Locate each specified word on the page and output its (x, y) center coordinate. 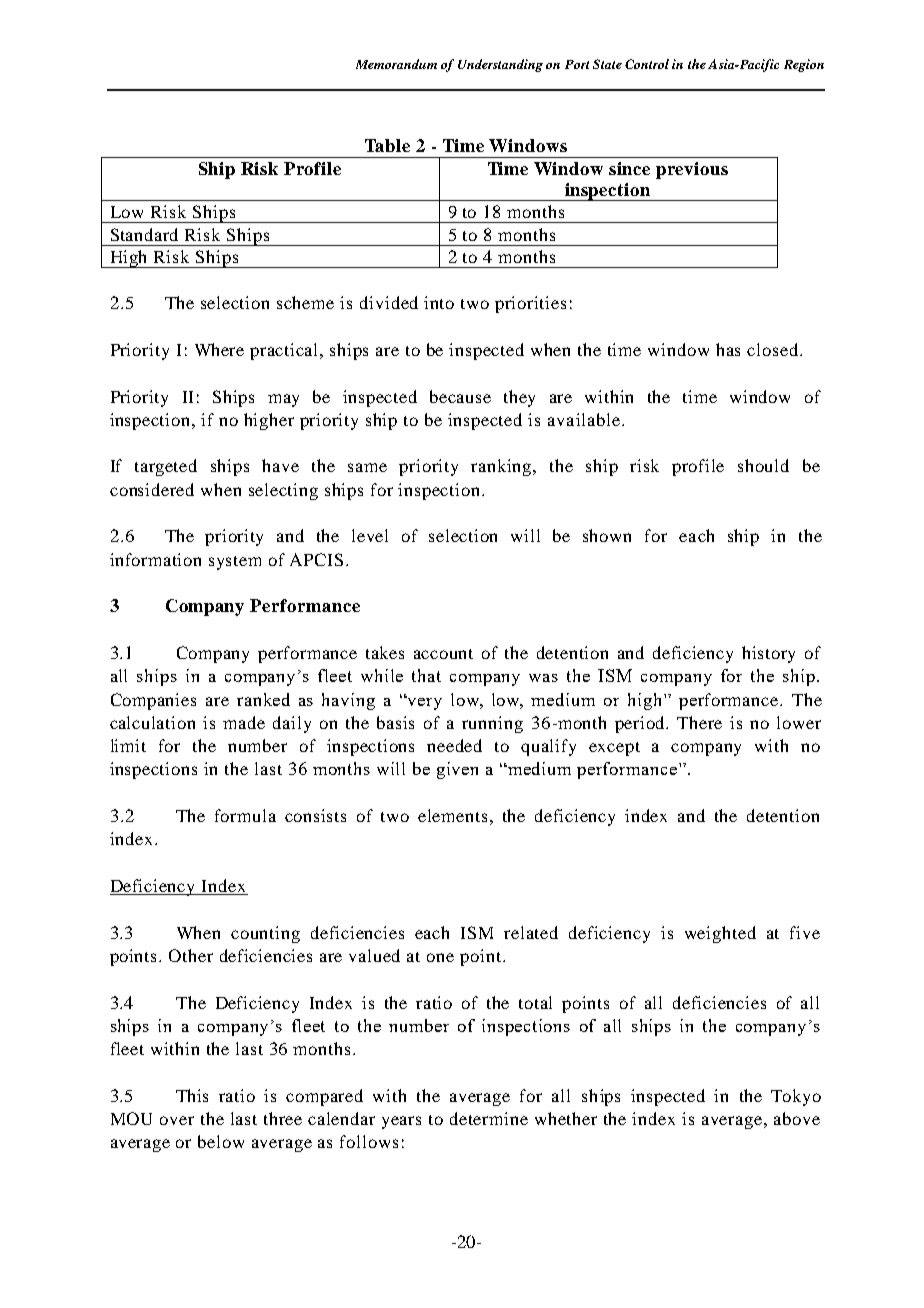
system (235, 563)
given (457, 770)
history (768, 654)
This (192, 1095)
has (728, 349)
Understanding (500, 65)
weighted (720, 934)
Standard (144, 234)
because (460, 396)
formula (245, 815)
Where (219, 349)
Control (647, 64)
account (443, 654)
